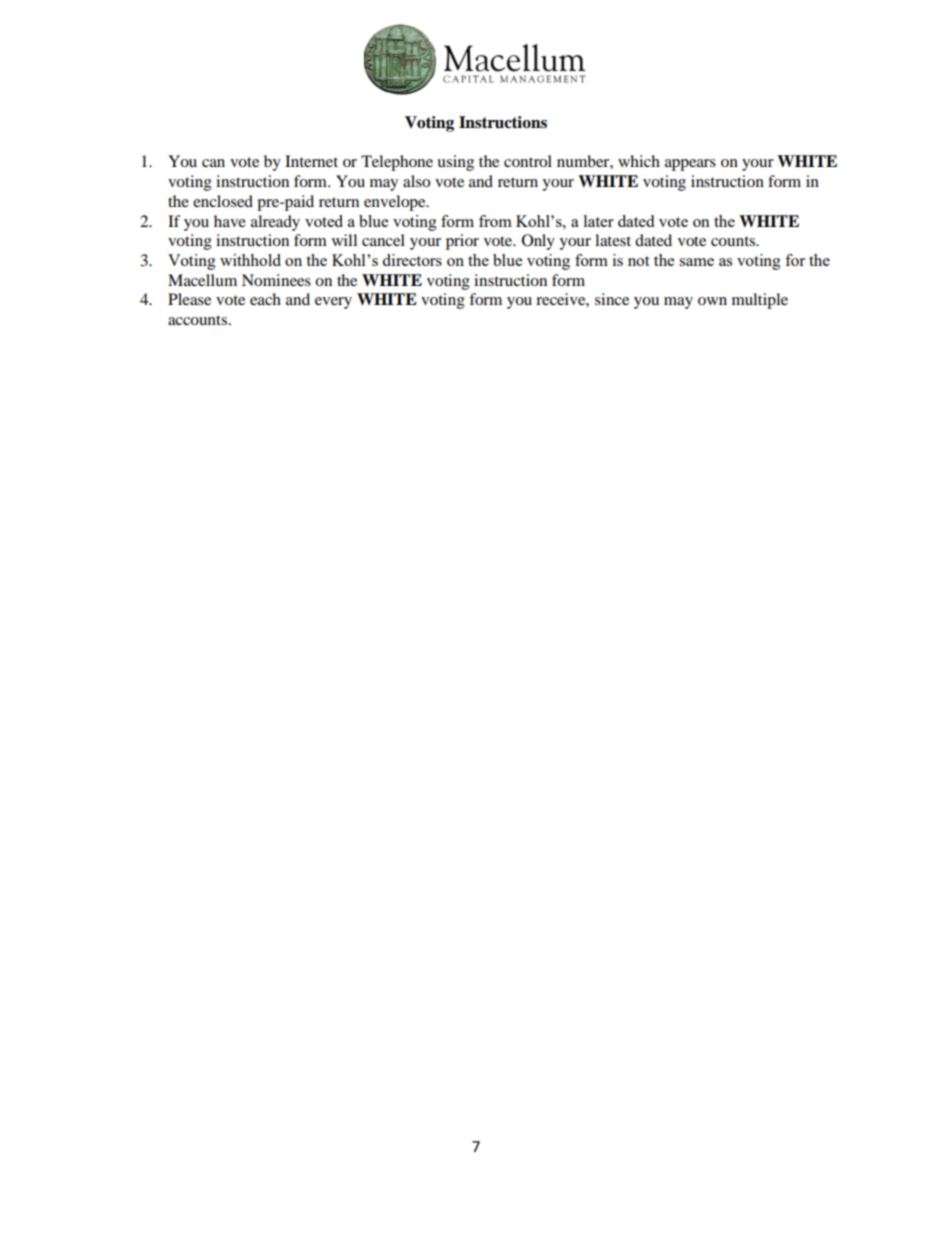 The height and width of the screenshot is (1233, 952). I want to click on using, so click(455, 163).
